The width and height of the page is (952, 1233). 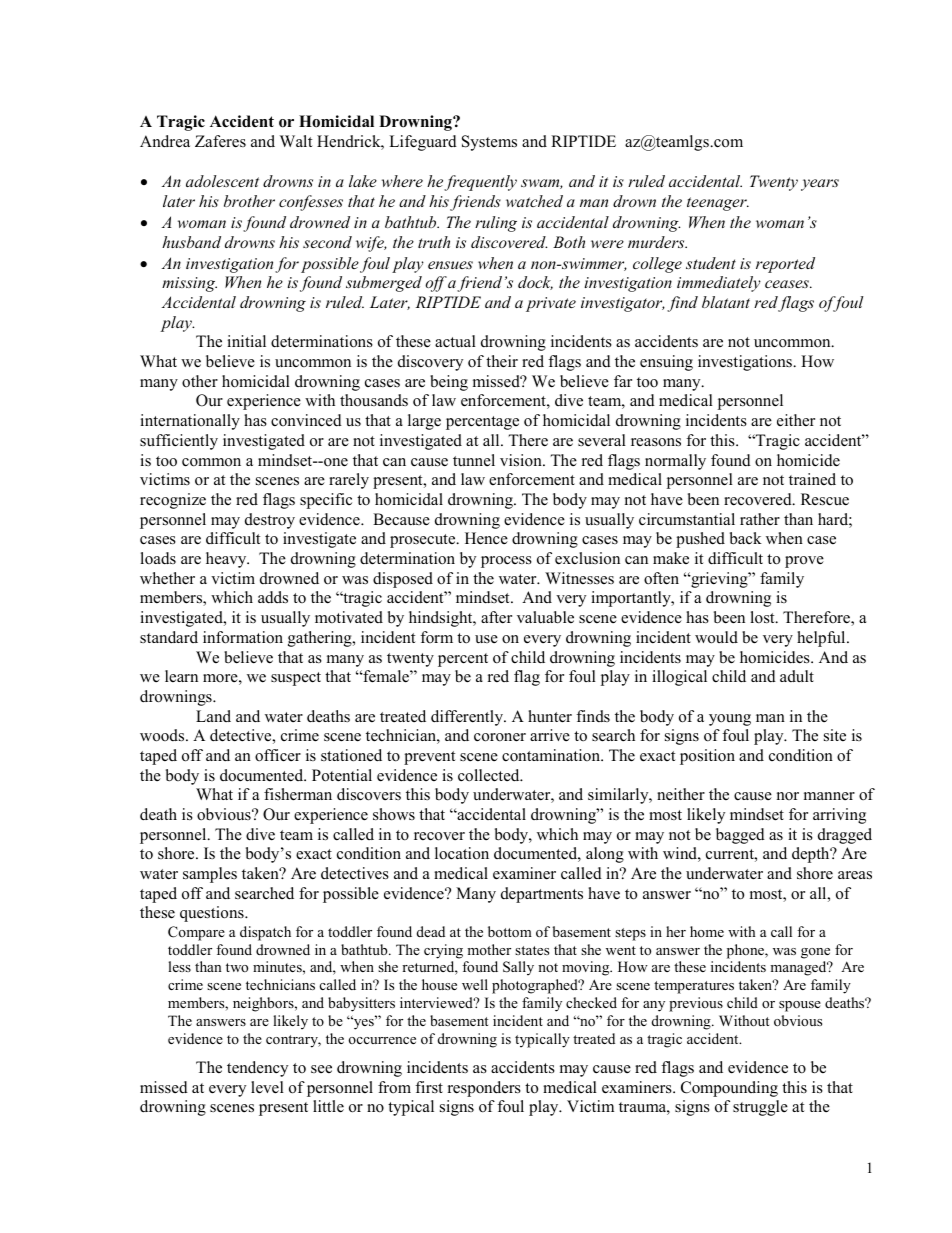 What do you see at coordinates (222, 181) in the page?
I see `adolescent` at bounding box center [222, 181].
